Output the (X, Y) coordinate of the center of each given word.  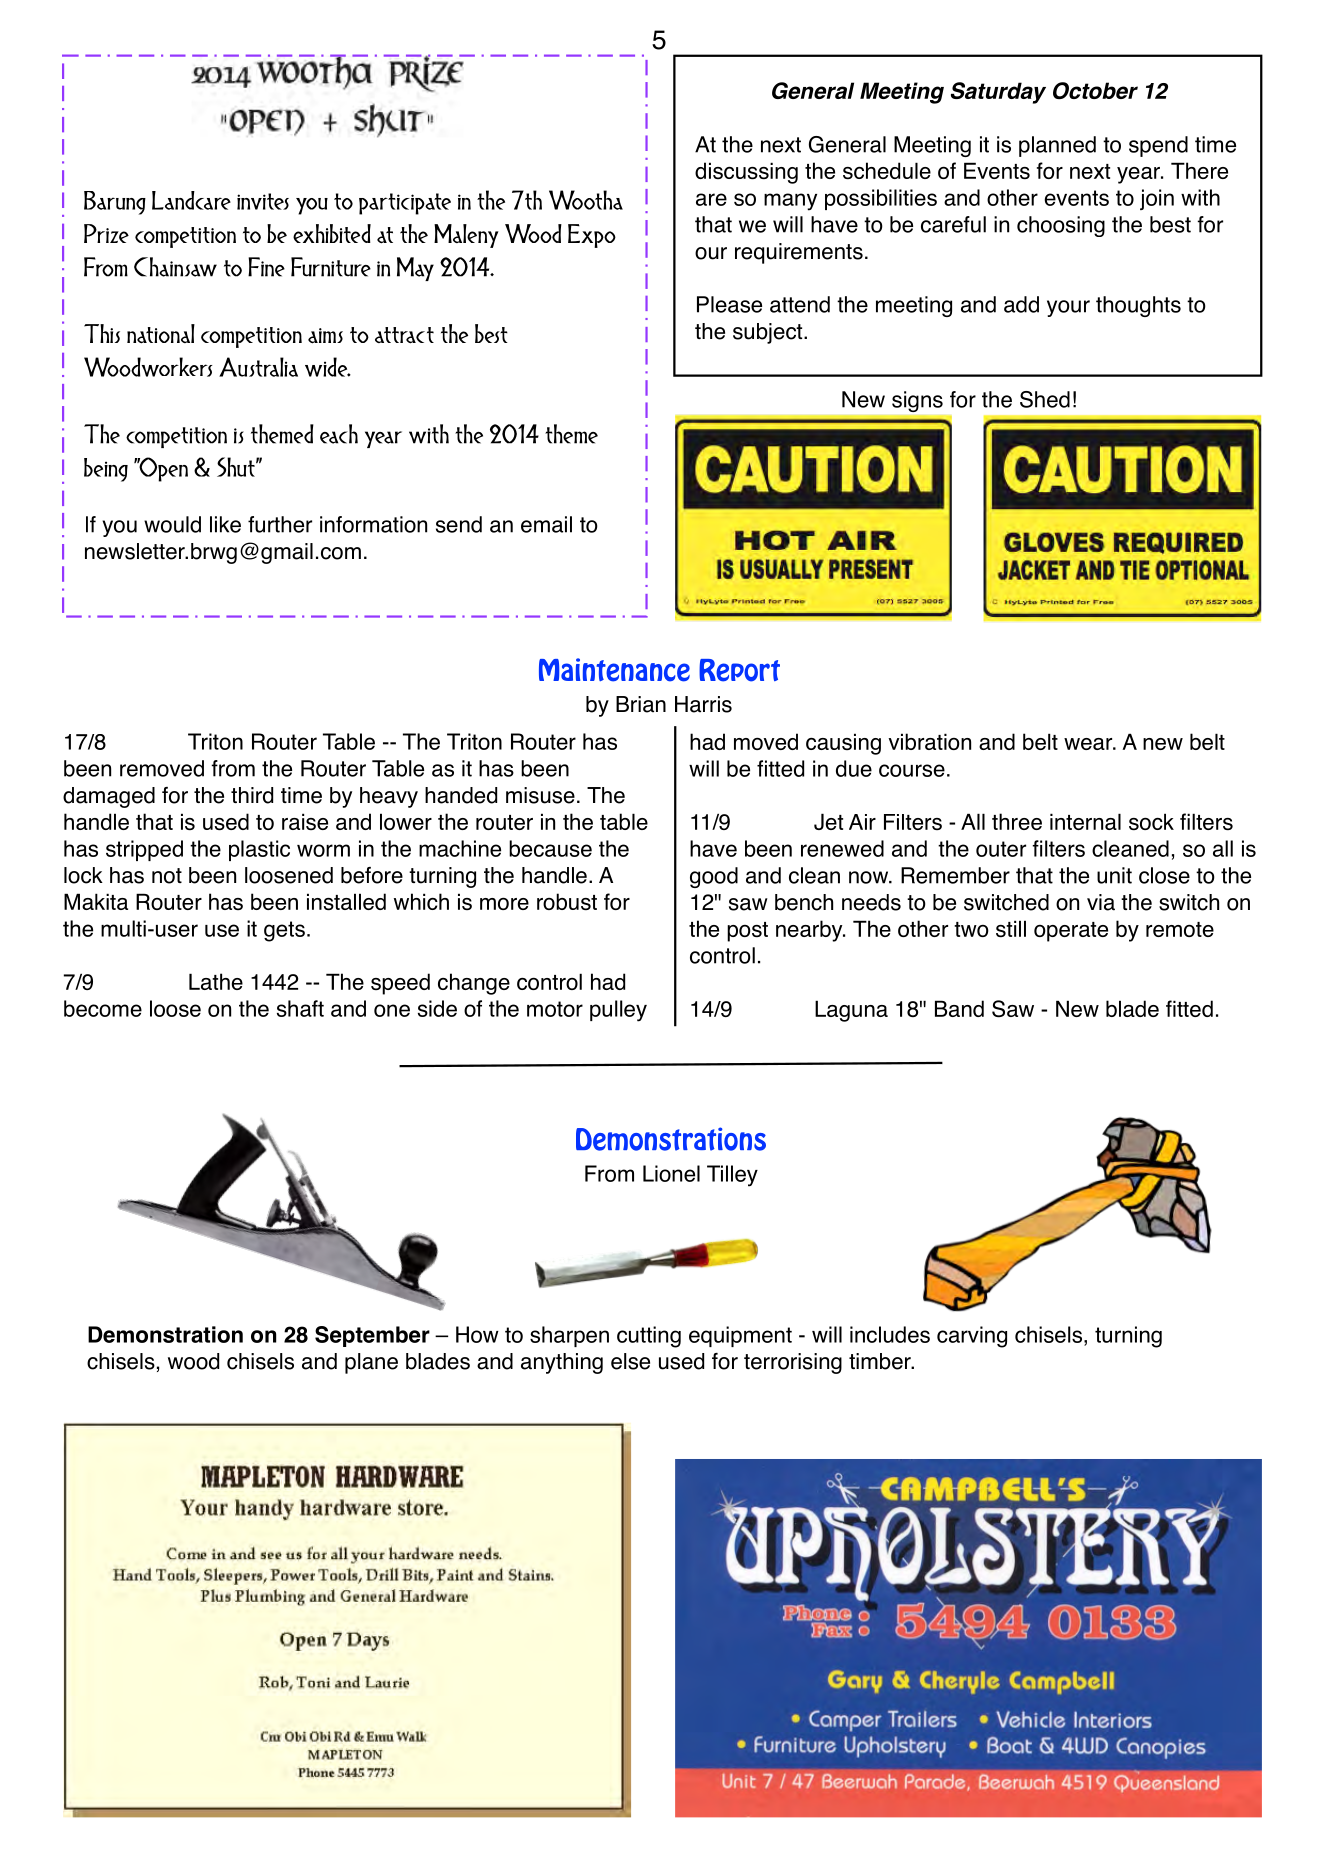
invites (263, 201)
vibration (930, 741)
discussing (746, 173)
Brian (641, 704)
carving (972, 1337)
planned (1057, 146)
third (252, 795)
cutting (649, 1337)
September (372, 1336)
